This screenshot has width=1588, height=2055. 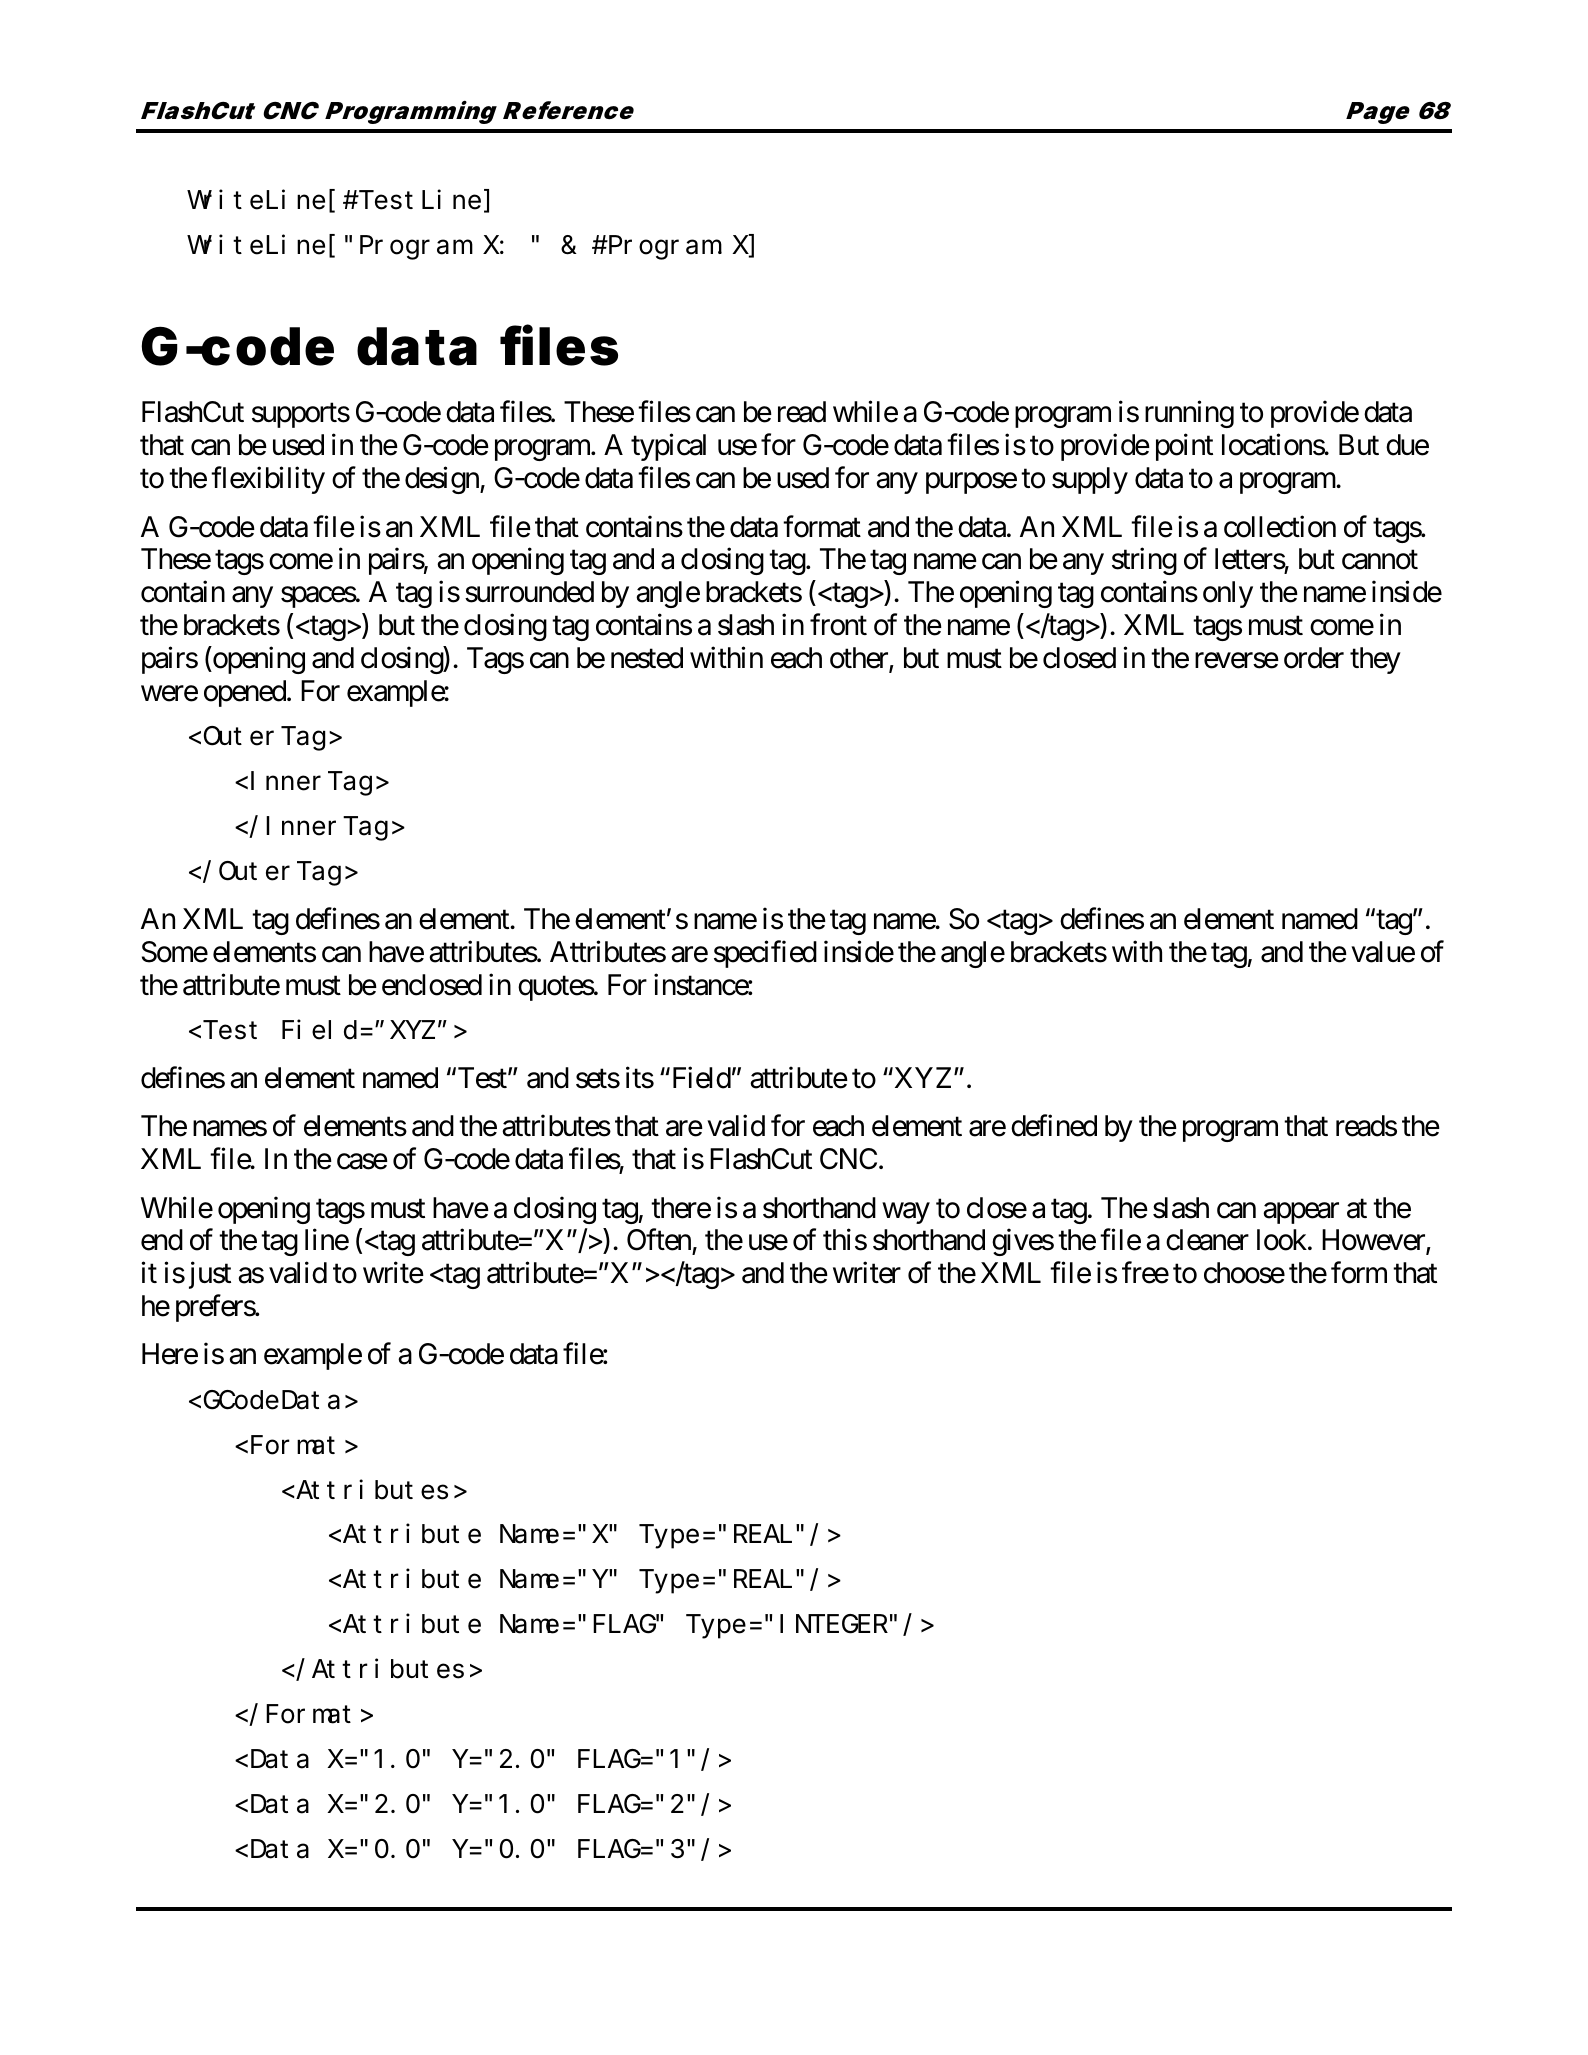 I want to click on defined, so click(x=1054, y=1126).
